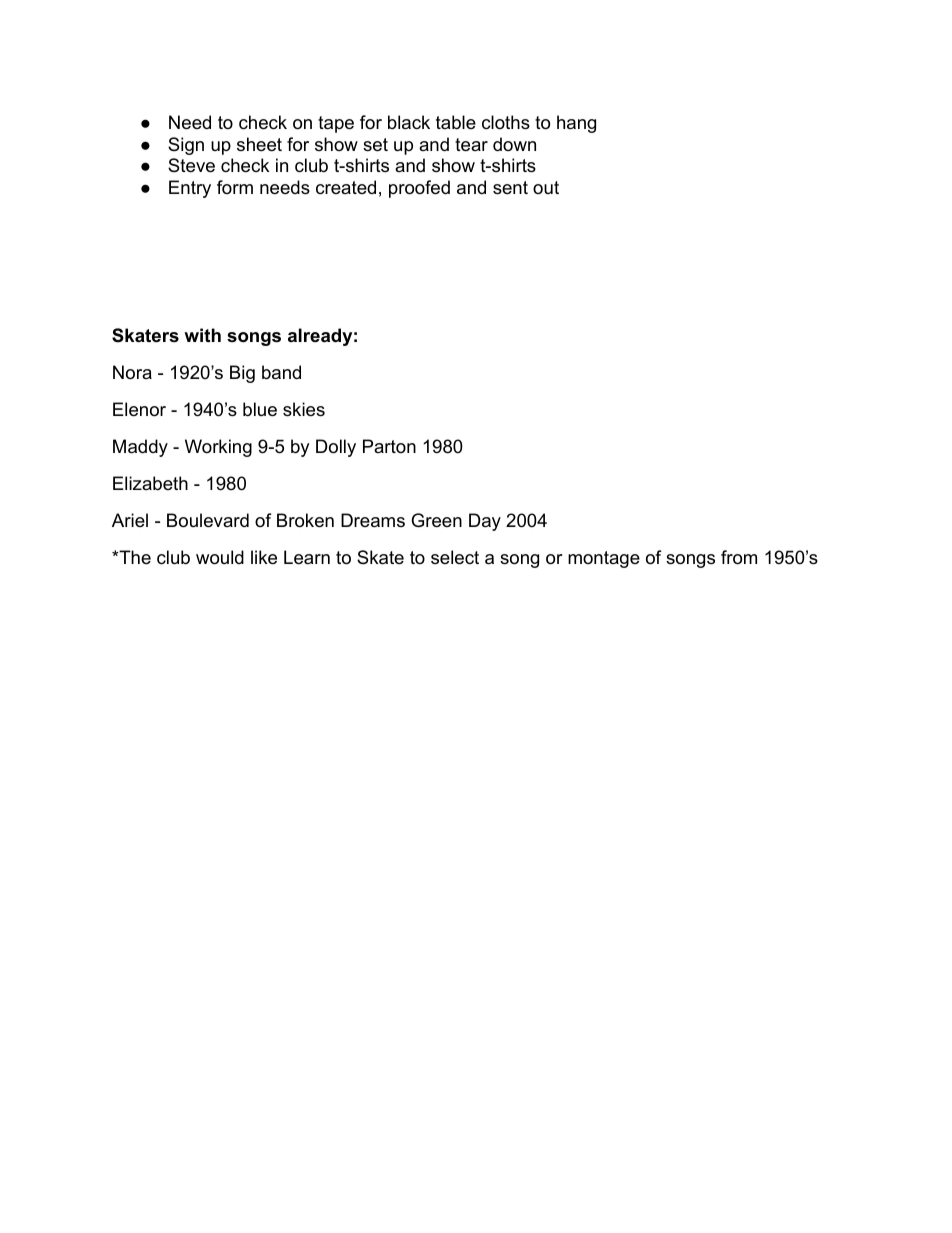  I want to click on table, so click(456, 122).
